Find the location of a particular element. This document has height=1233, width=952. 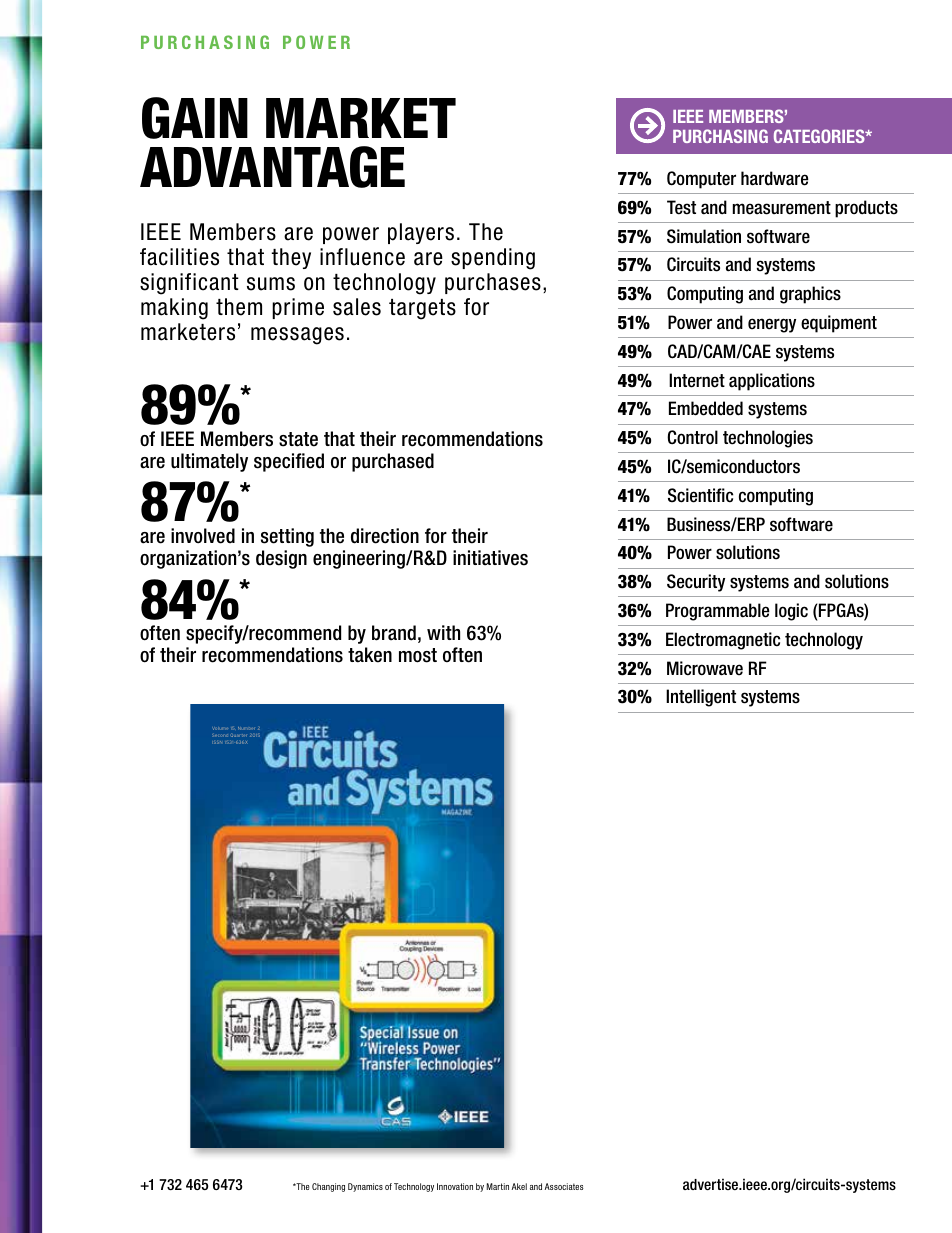

with is located at coordinates (443, 632).
